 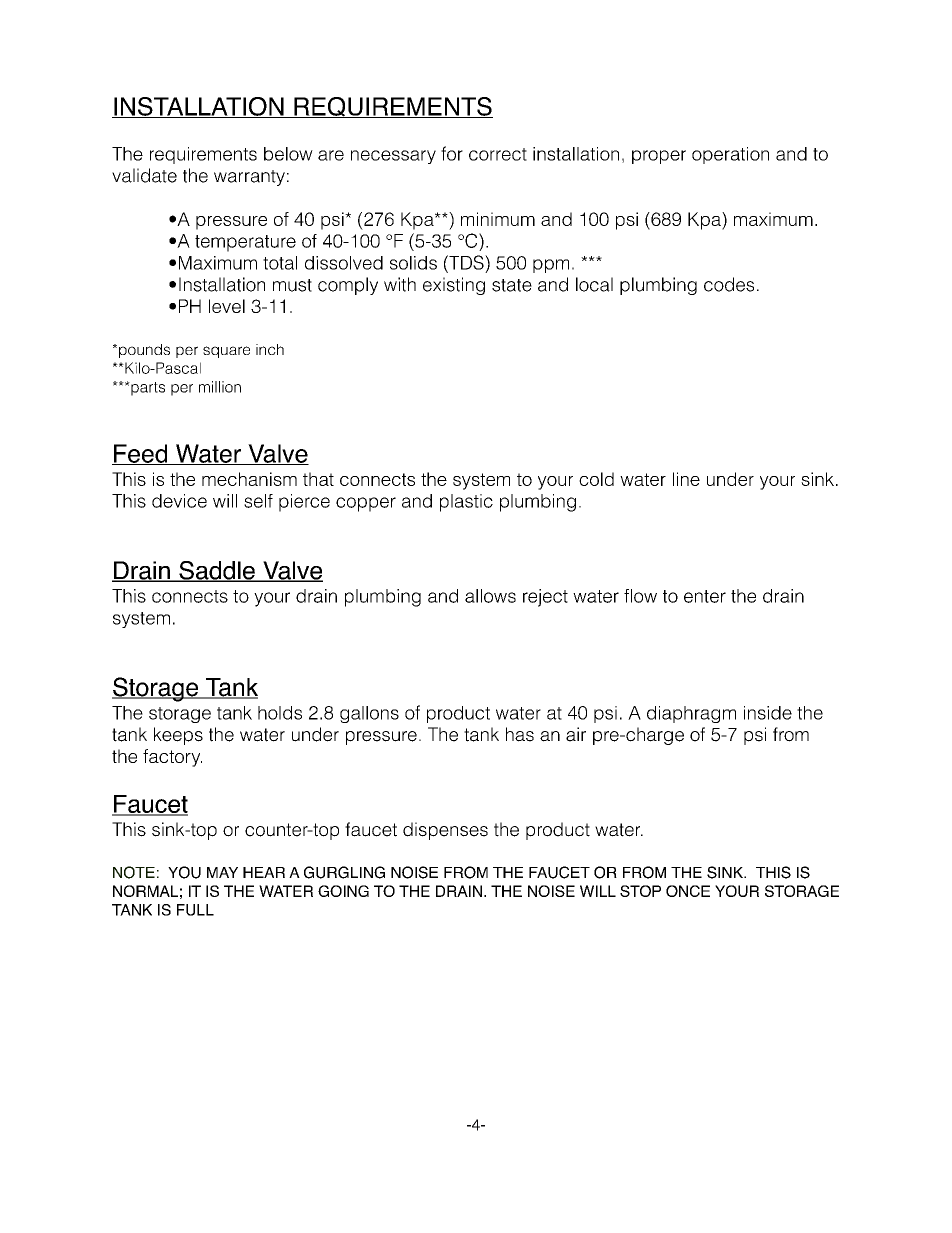 What do you see at coordinates (659, 157) in the image?
I see `proper` at bounding box center [659, 157].
